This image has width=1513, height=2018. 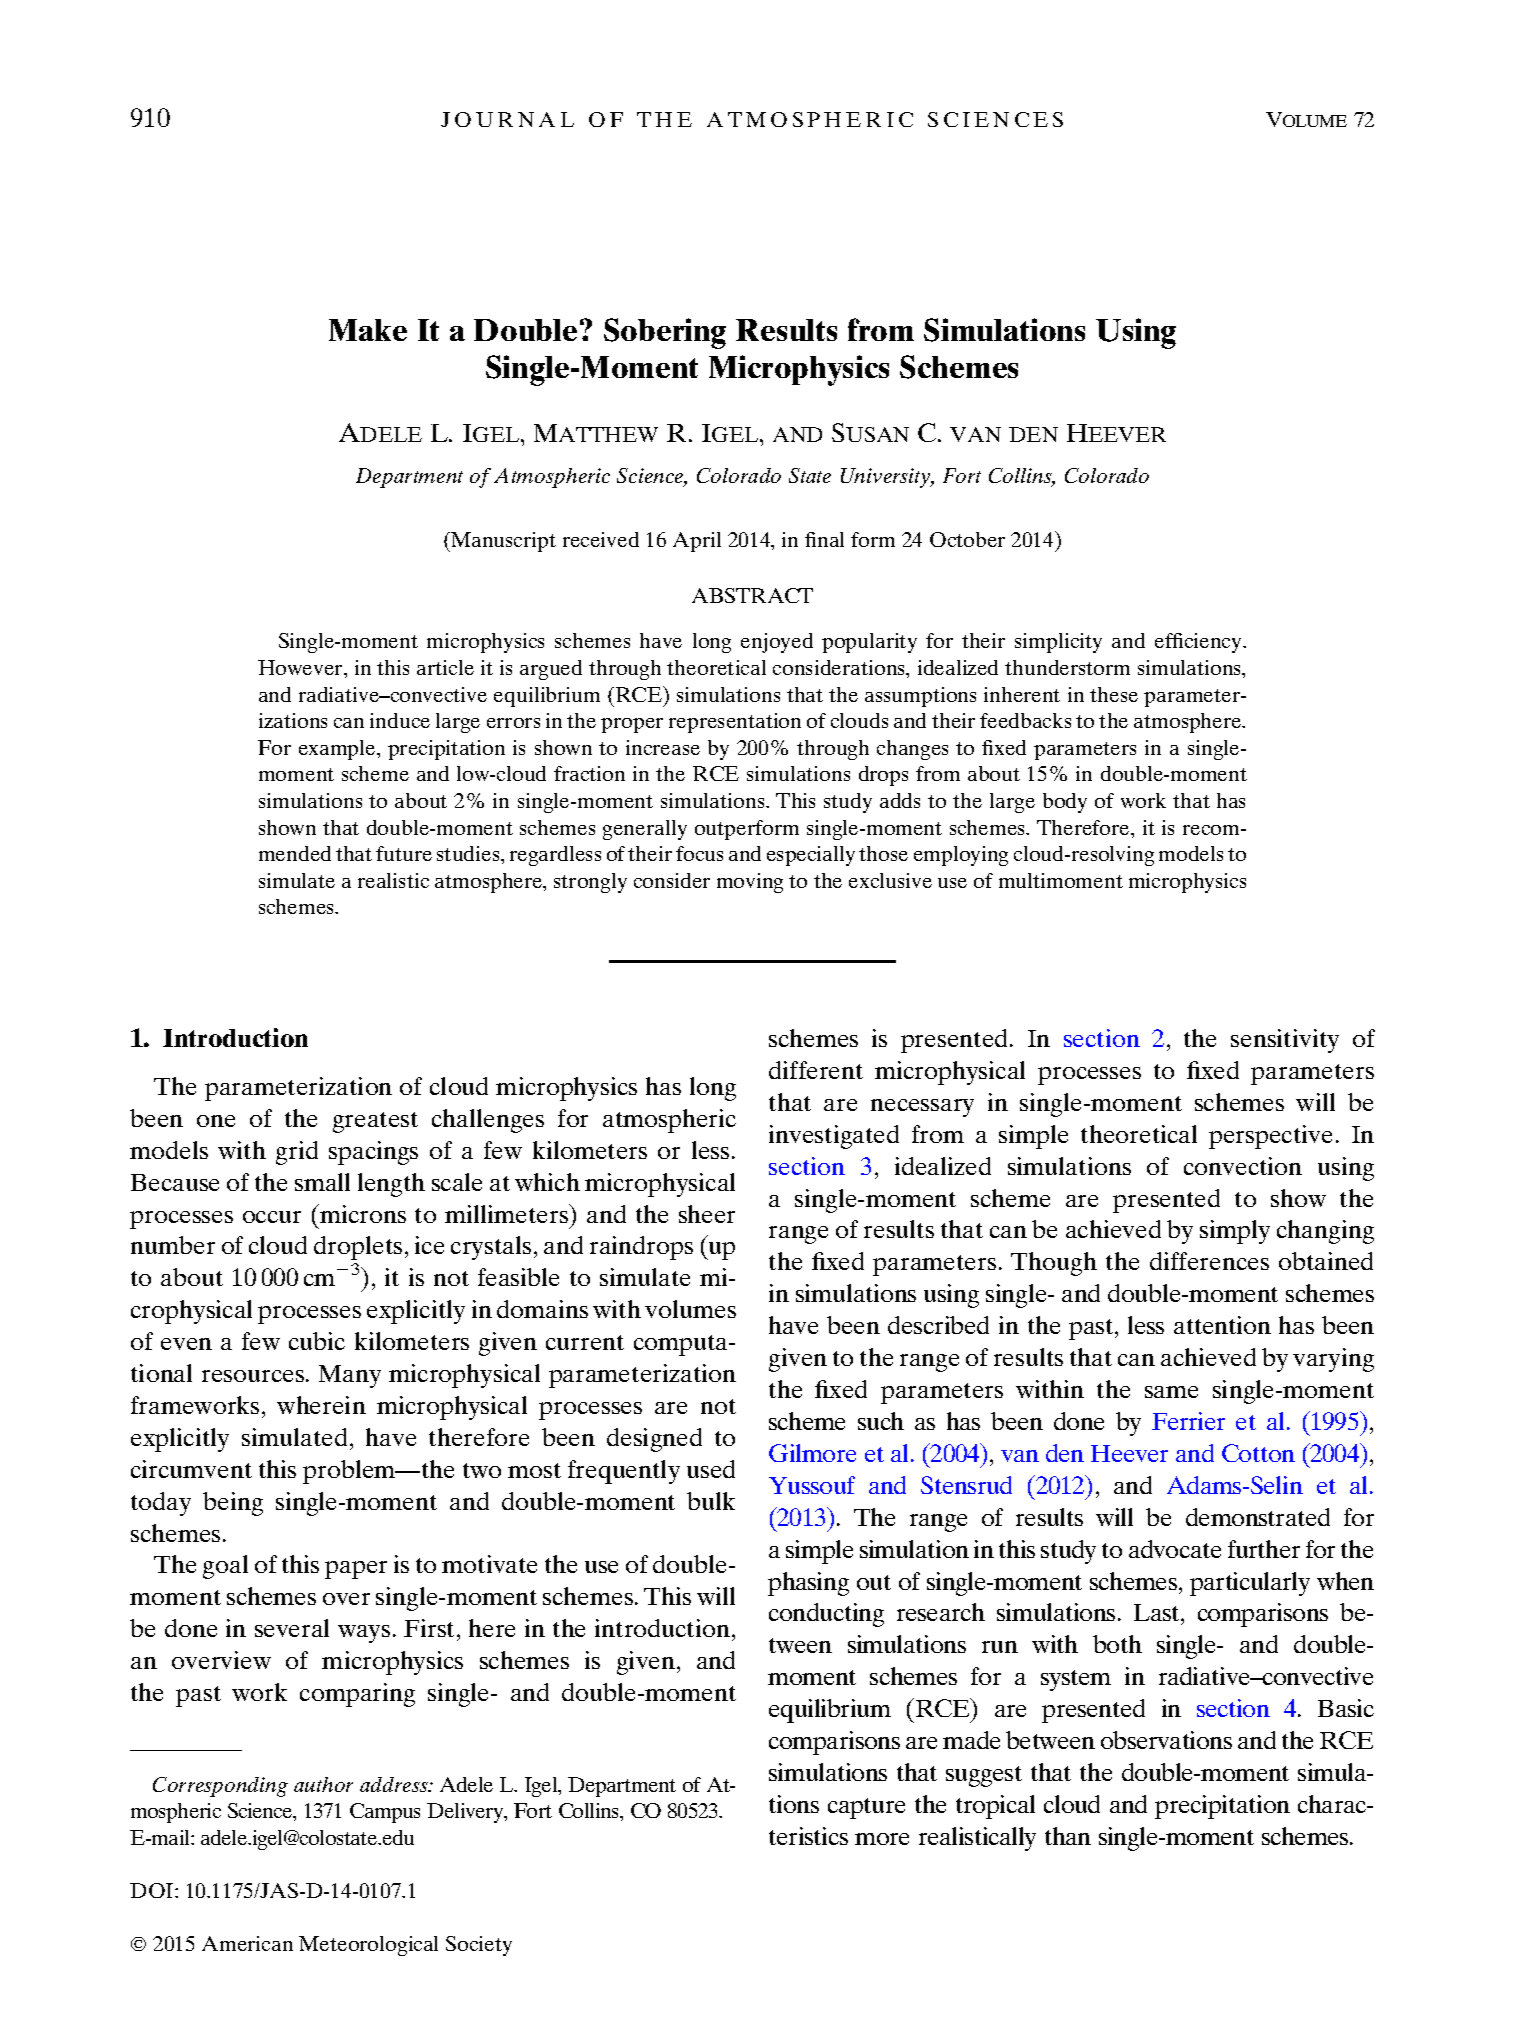 I want to click on Make, so click(x=368, y=330).
